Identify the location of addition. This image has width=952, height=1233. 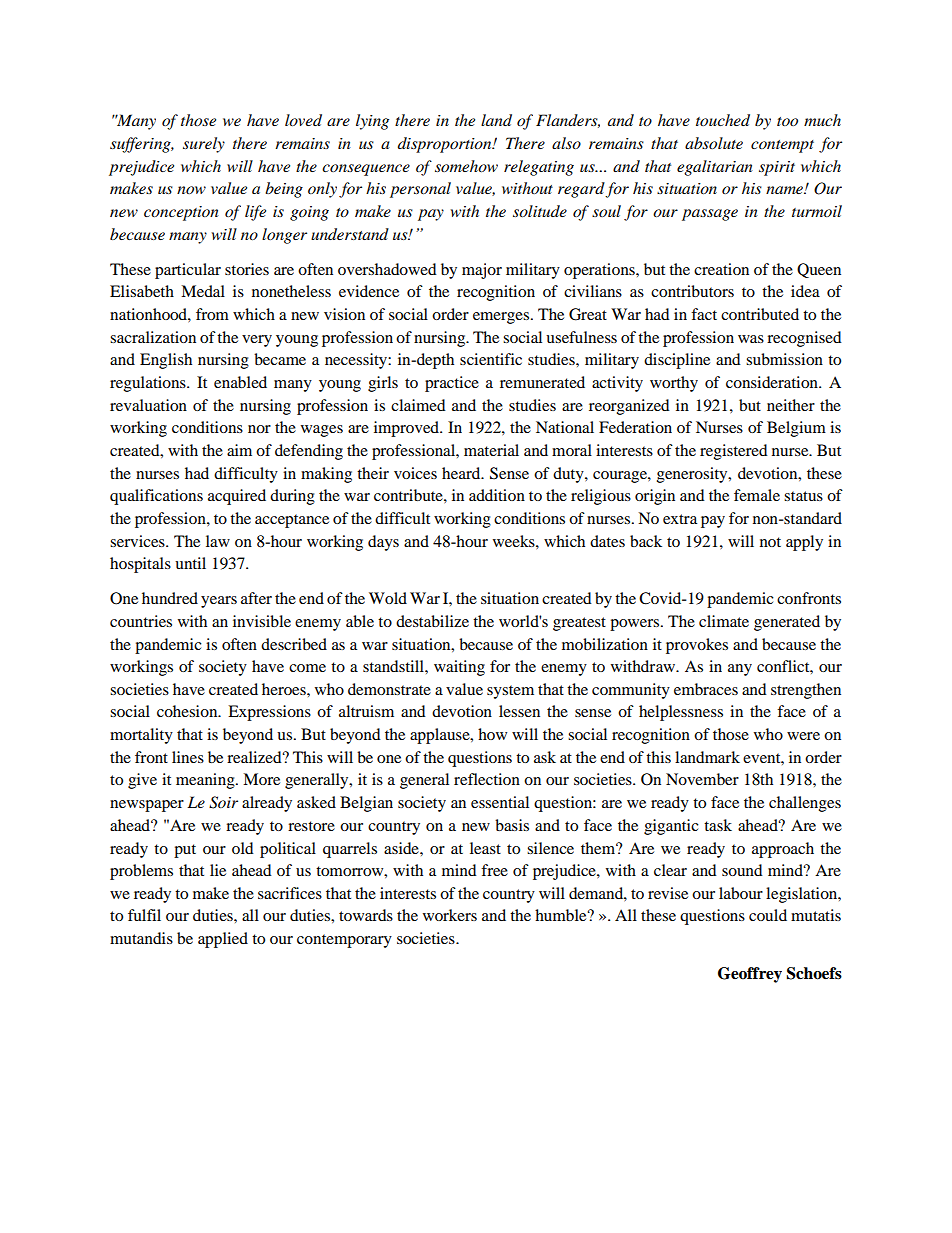
(497, 495).
